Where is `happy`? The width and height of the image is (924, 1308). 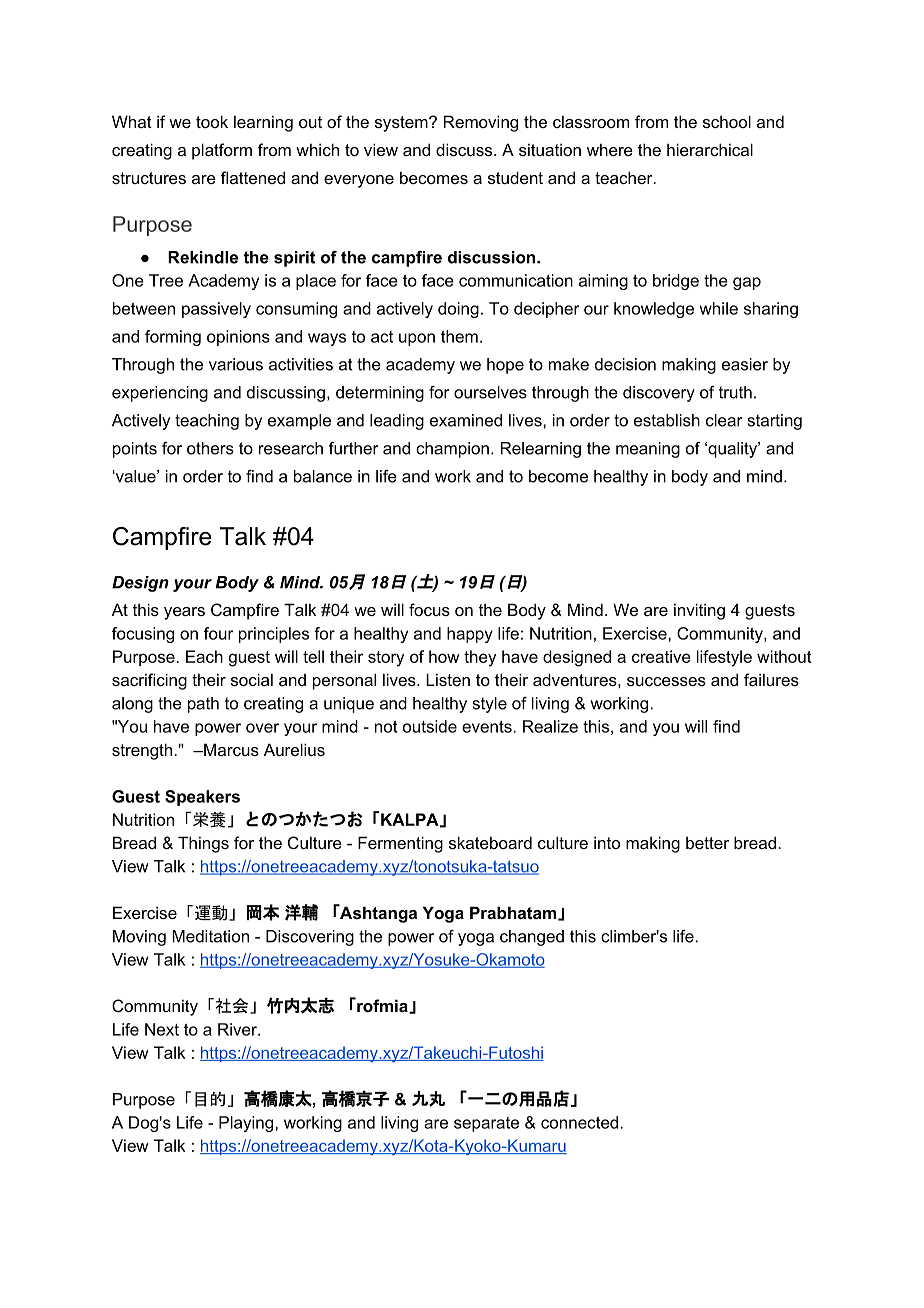
happy is located at coordinates (470, 635).
